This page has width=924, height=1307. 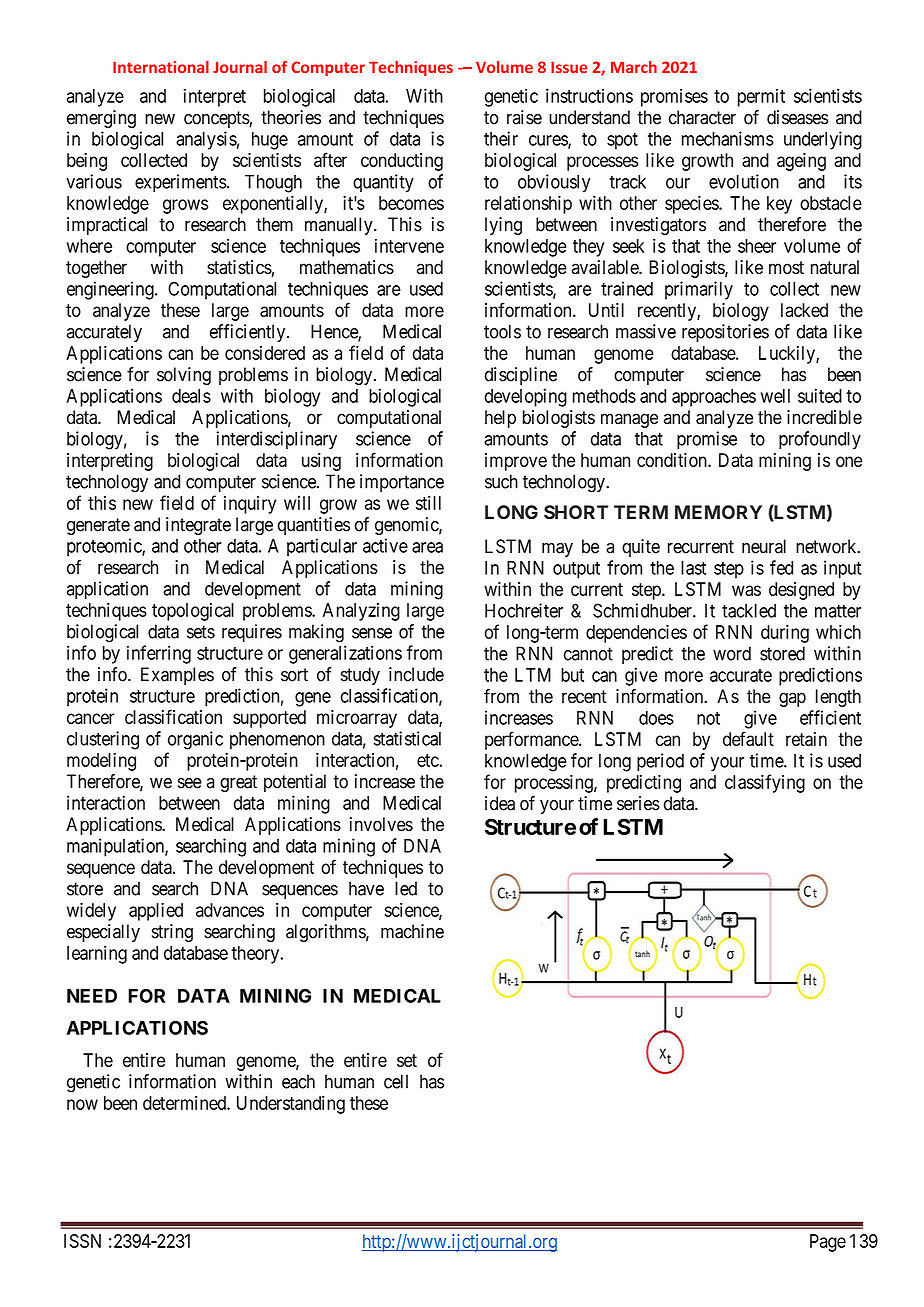 What do you see at coordinates (217, 119) in the page?
I see `concepts` at bounding box center [217, 119].
